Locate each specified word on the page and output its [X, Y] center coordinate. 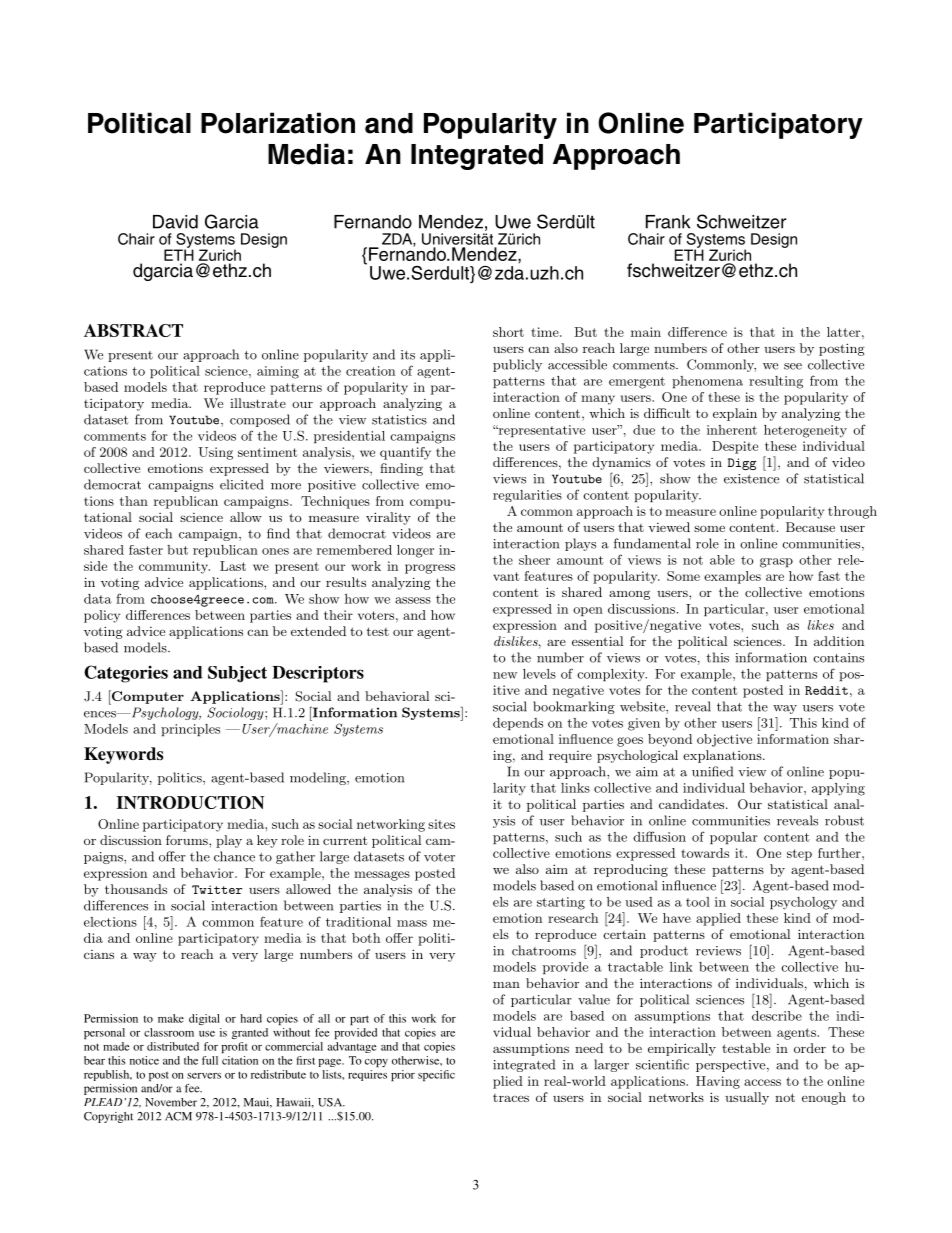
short [508, 332]
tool [698, 902]
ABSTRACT [133, 330]
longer [415, 551]
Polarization [278, 123]
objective [724, 740]
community [174, 567]
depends [518, 724]
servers [204, 1076]
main [646, 332]
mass [412, 923]
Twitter [217, 889]
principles [190, 730]
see [793, 366]
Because [810, 527]
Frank [668, 222]
